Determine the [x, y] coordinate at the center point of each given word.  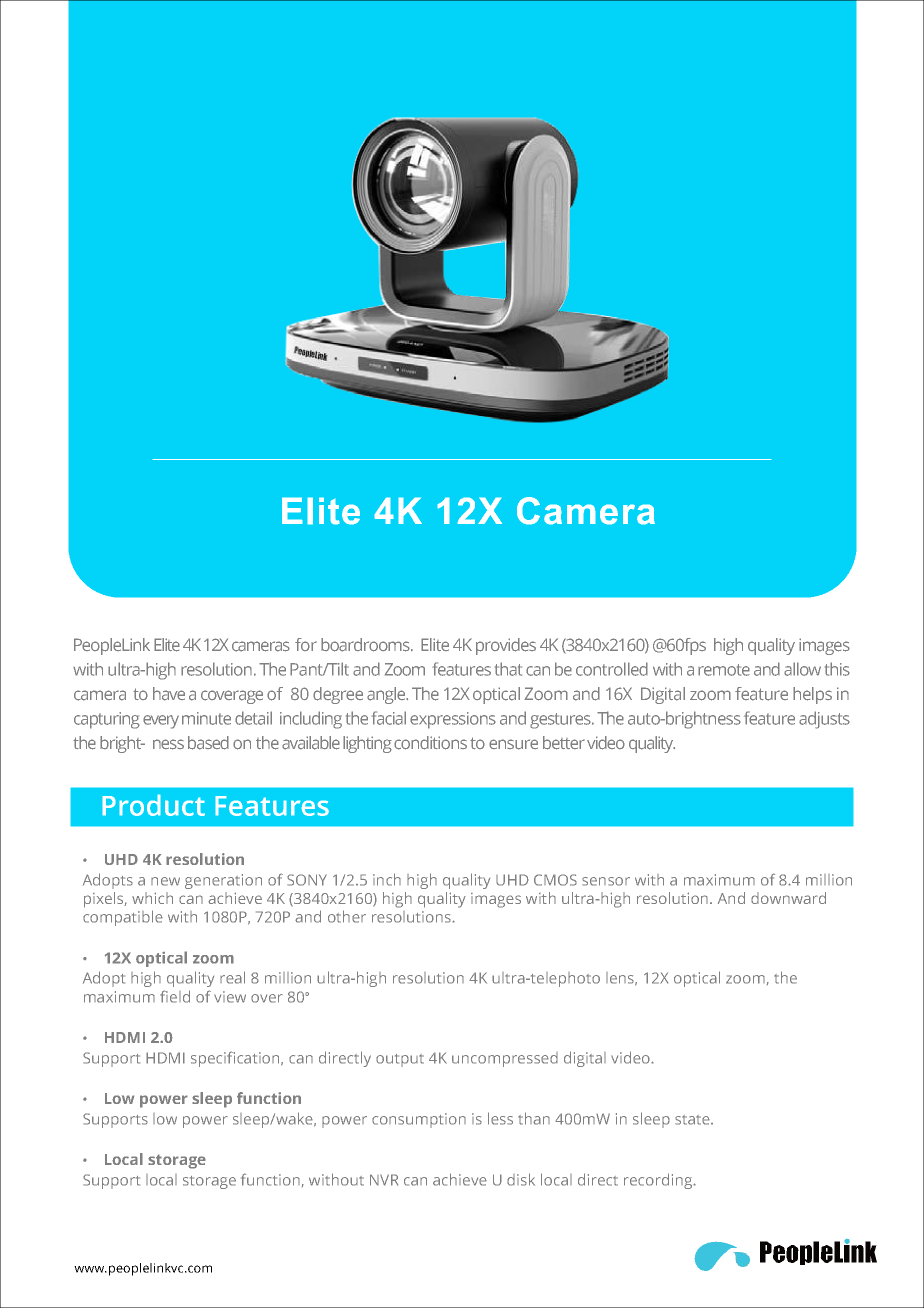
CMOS [555, 880]
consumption [419, 1120]
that [508, 669]
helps [812, 695]
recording [659, 1181]
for [306, 644]
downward [788, 898]
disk [521, 1179]
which [152, 898]
